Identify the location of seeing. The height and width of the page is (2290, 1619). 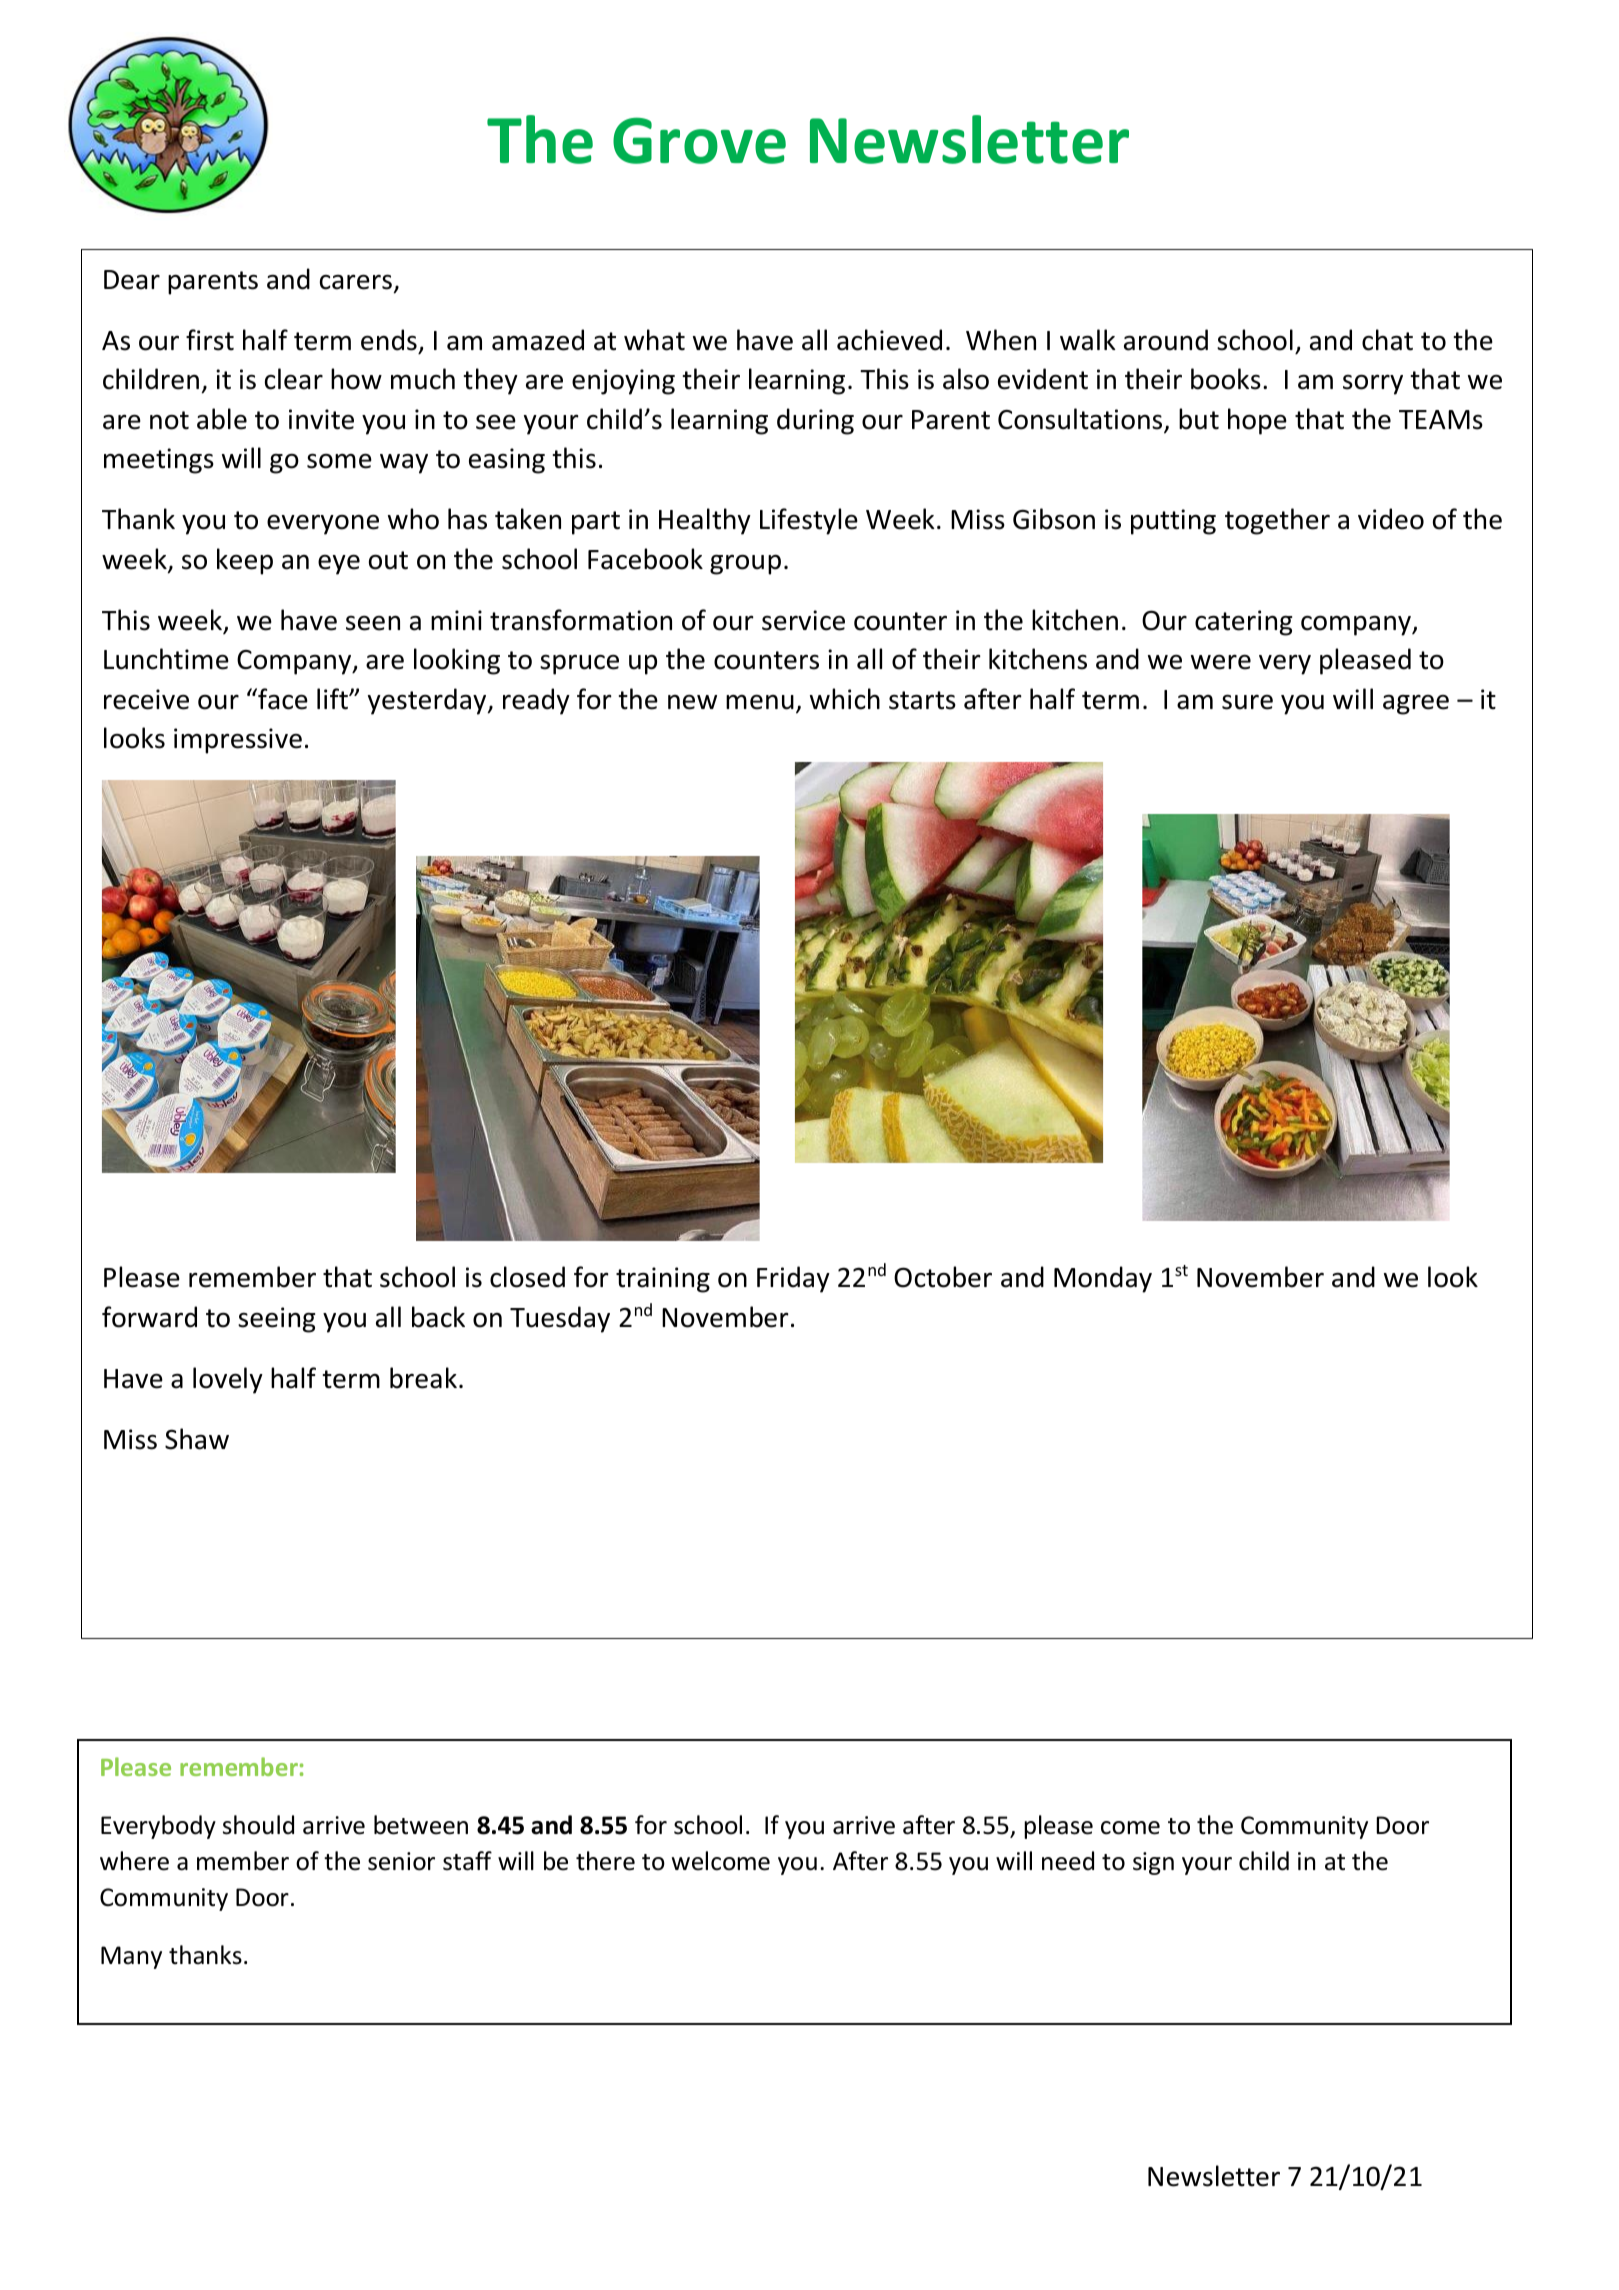
(276, 1320).
